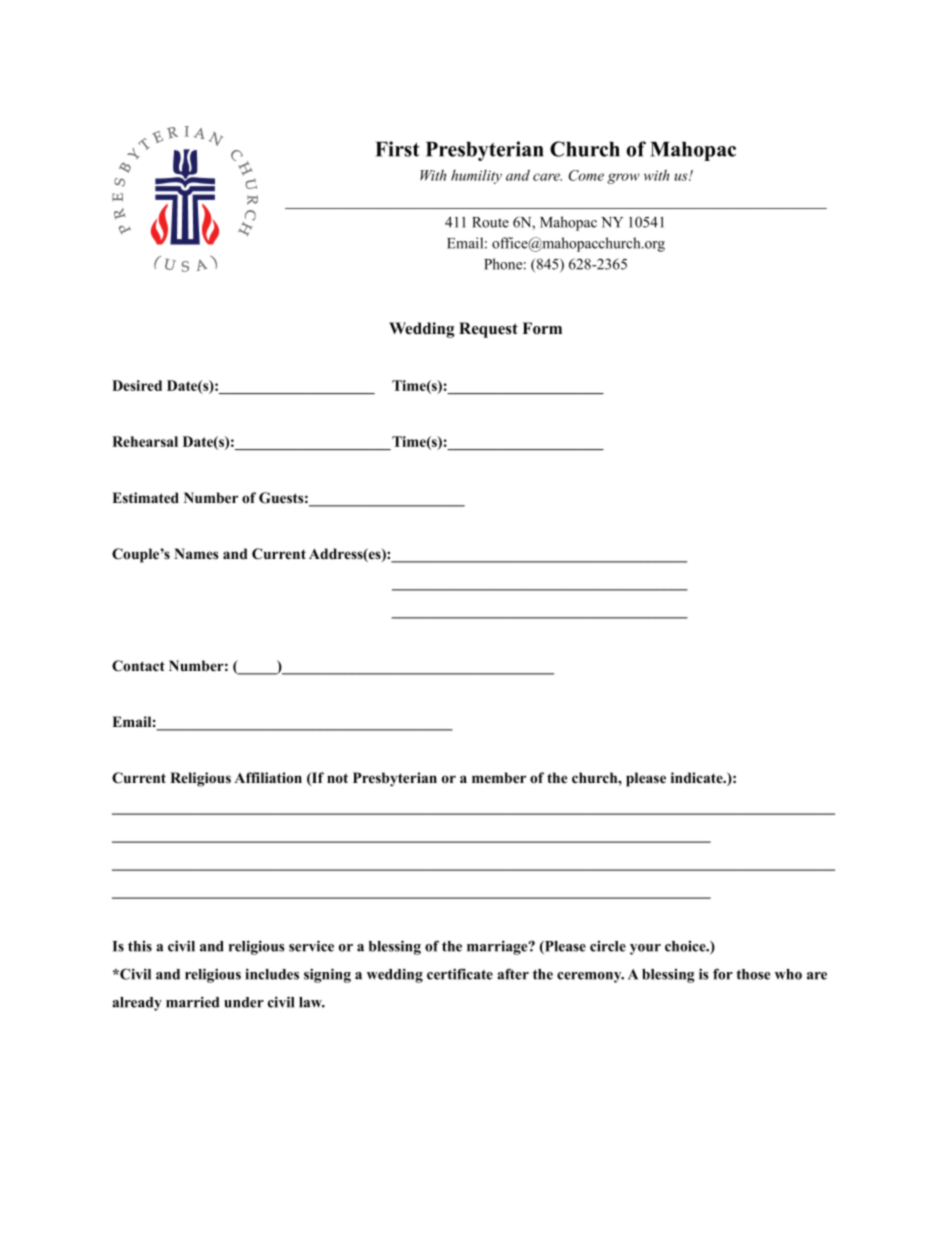 This document has height=1233, width=952. What do you see at coordinates (645, 949) in the document?
I see `your` at bounding box center [645, 949].
